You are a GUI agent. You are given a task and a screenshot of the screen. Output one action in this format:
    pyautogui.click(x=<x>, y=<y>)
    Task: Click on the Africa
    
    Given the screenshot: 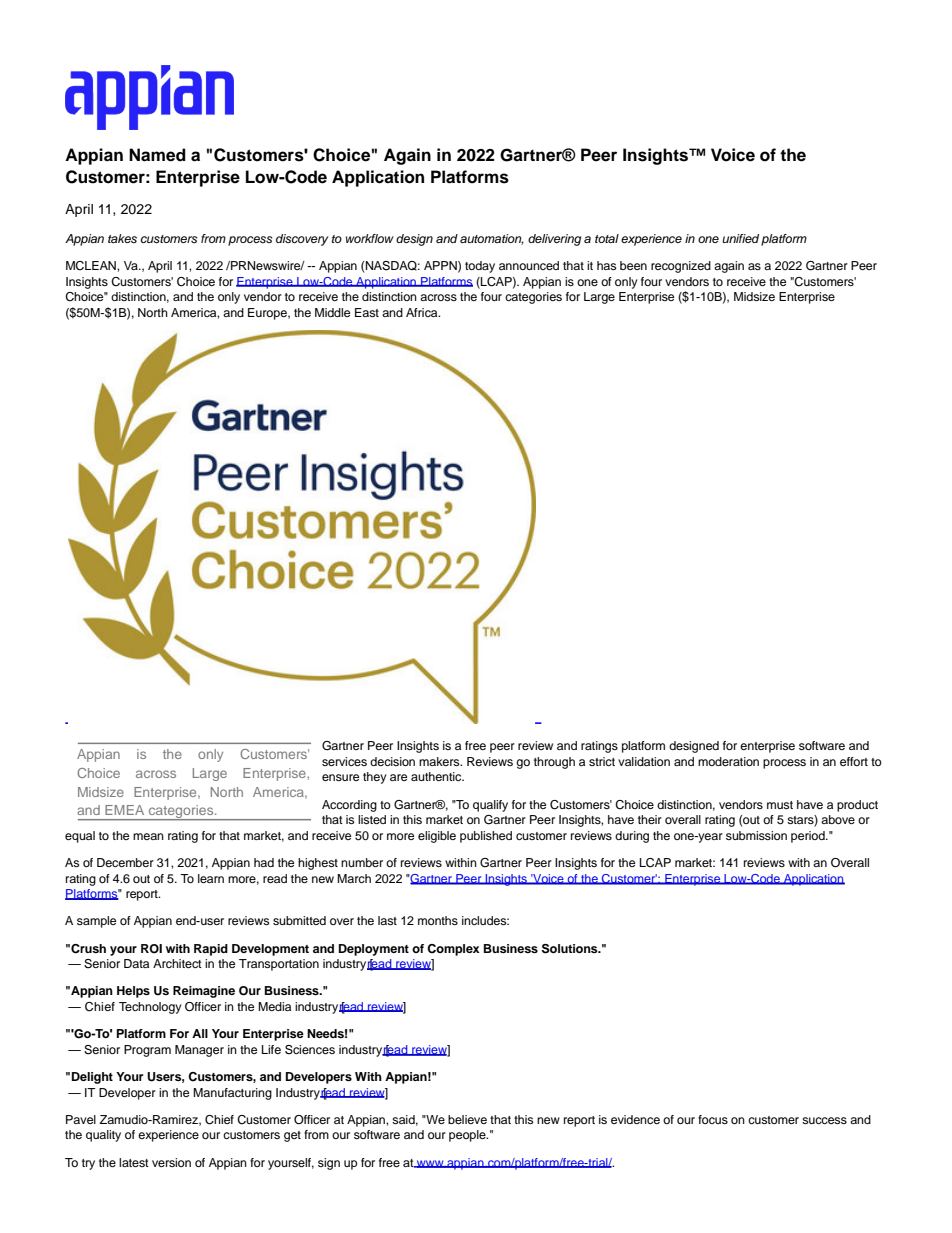 What is the action you would take?
    pyautogui.click(x=423, y=312)
